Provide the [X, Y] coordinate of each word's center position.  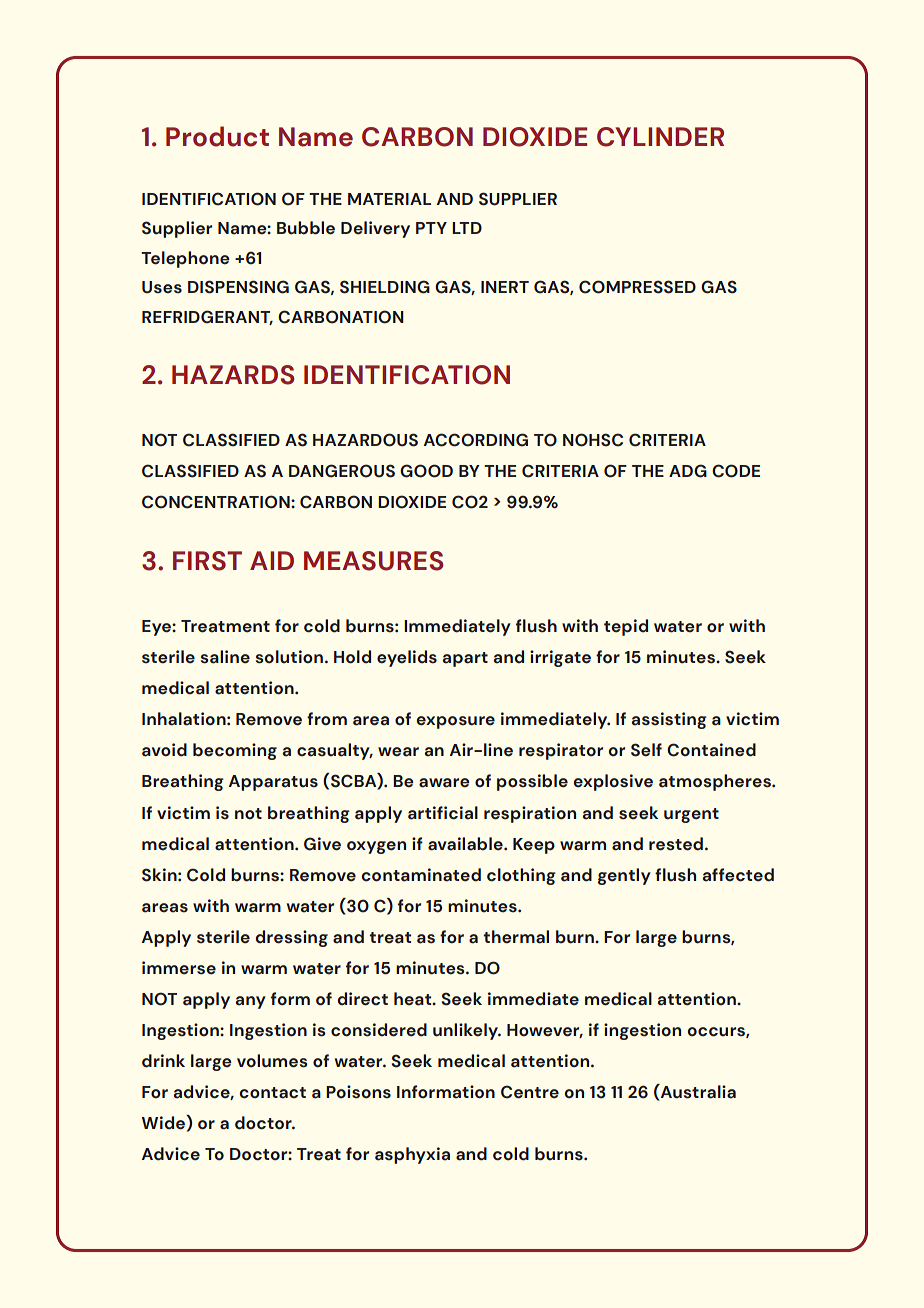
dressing [291, 938]
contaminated [421, 875]
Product [217, 136]
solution [289, 657]
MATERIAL [389, 199]
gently [624, 876]
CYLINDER [660, 137]
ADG [688, 471]
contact [272, 1093]
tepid [626, 627]
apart [465, 659]
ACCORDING [476, 440]
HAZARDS [233, 375]
